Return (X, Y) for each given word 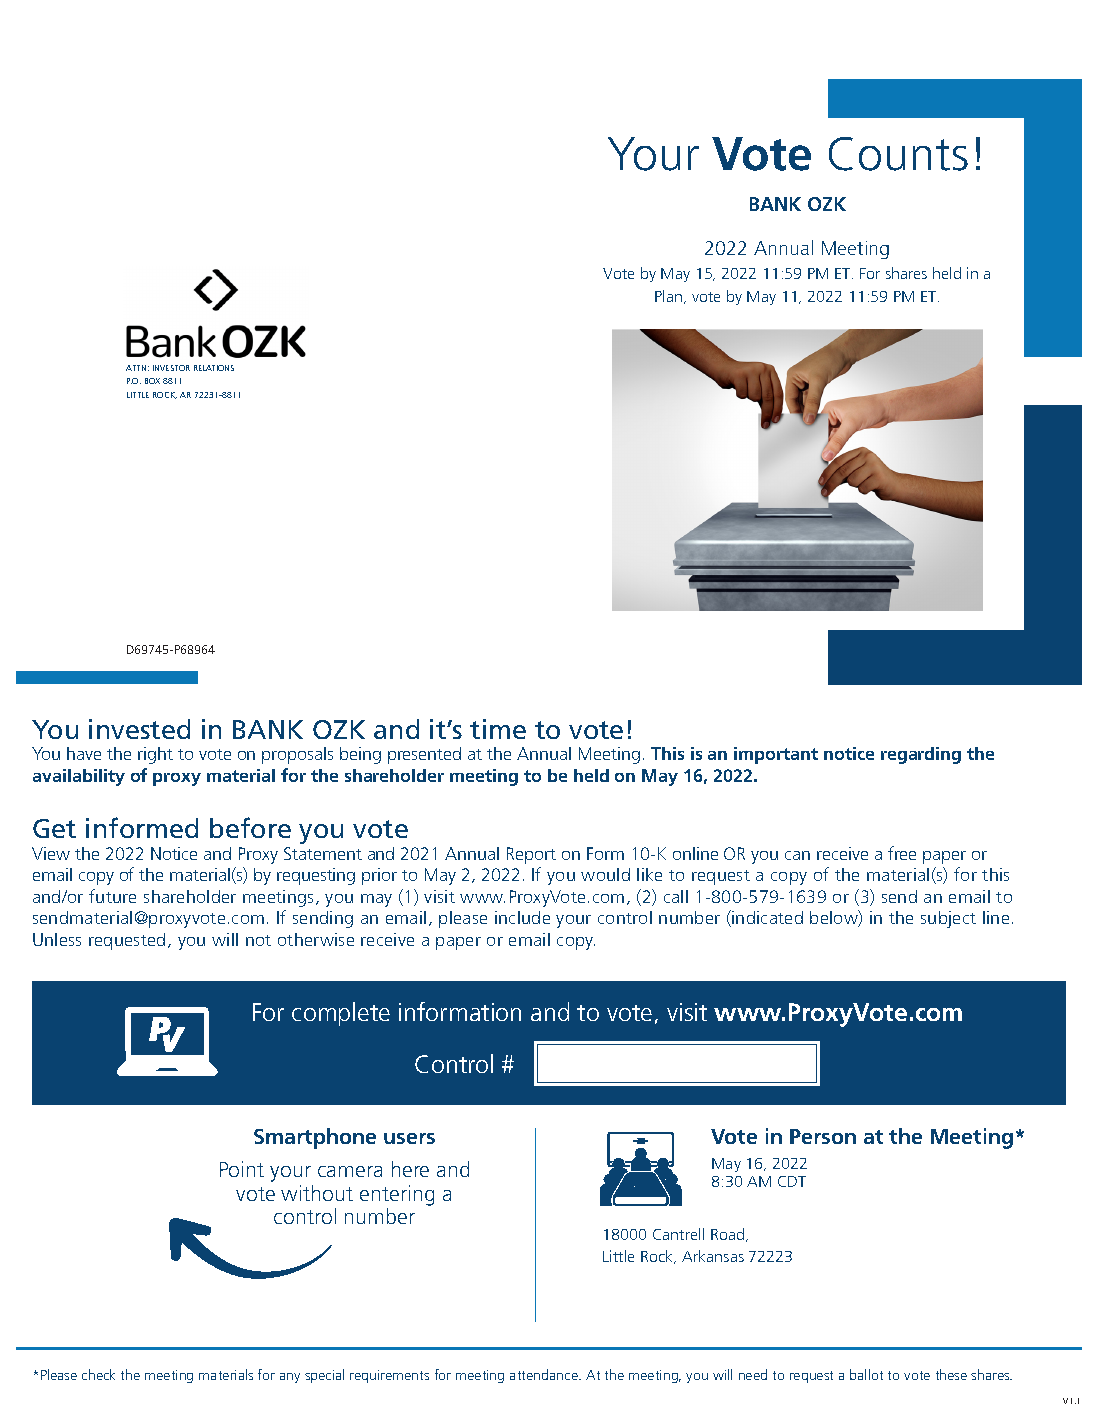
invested (139, 729)
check (98, 1374)
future (112, 896)
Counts (898, 154)
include (522, 917)
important (776, 755)
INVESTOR (171, 368)
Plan (668, 296)
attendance (545, 1374)
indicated (766, 918)
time (498, 729)
